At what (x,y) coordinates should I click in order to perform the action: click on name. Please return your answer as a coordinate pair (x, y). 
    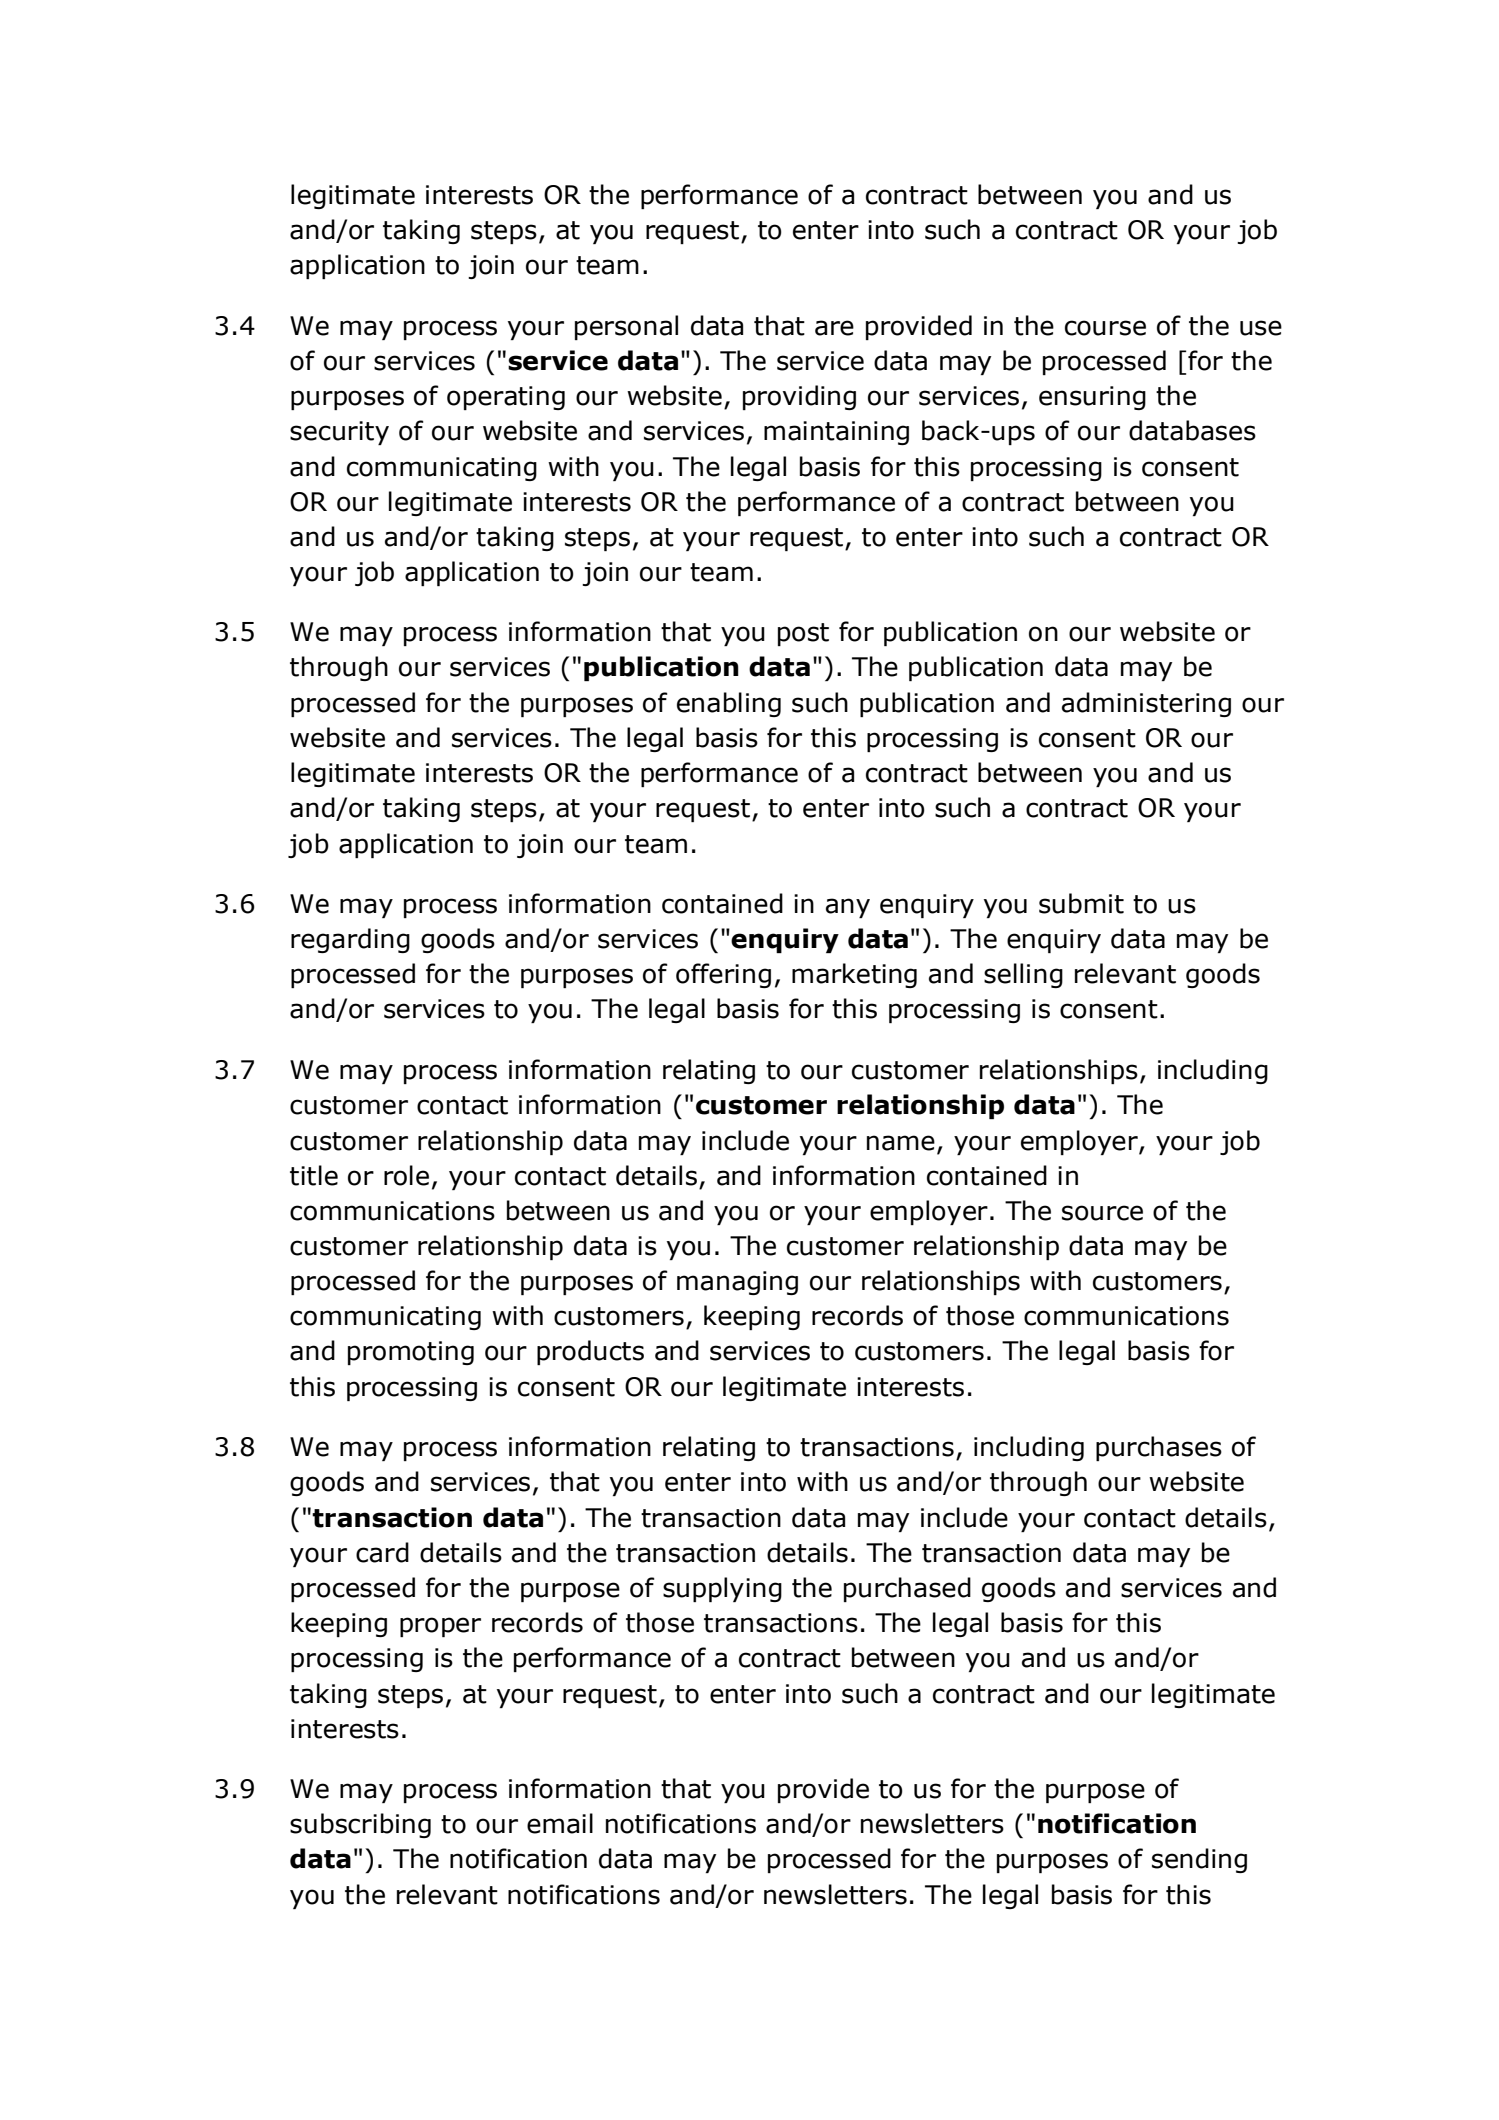
    Looking at the image, I should click on (901, 1143).
